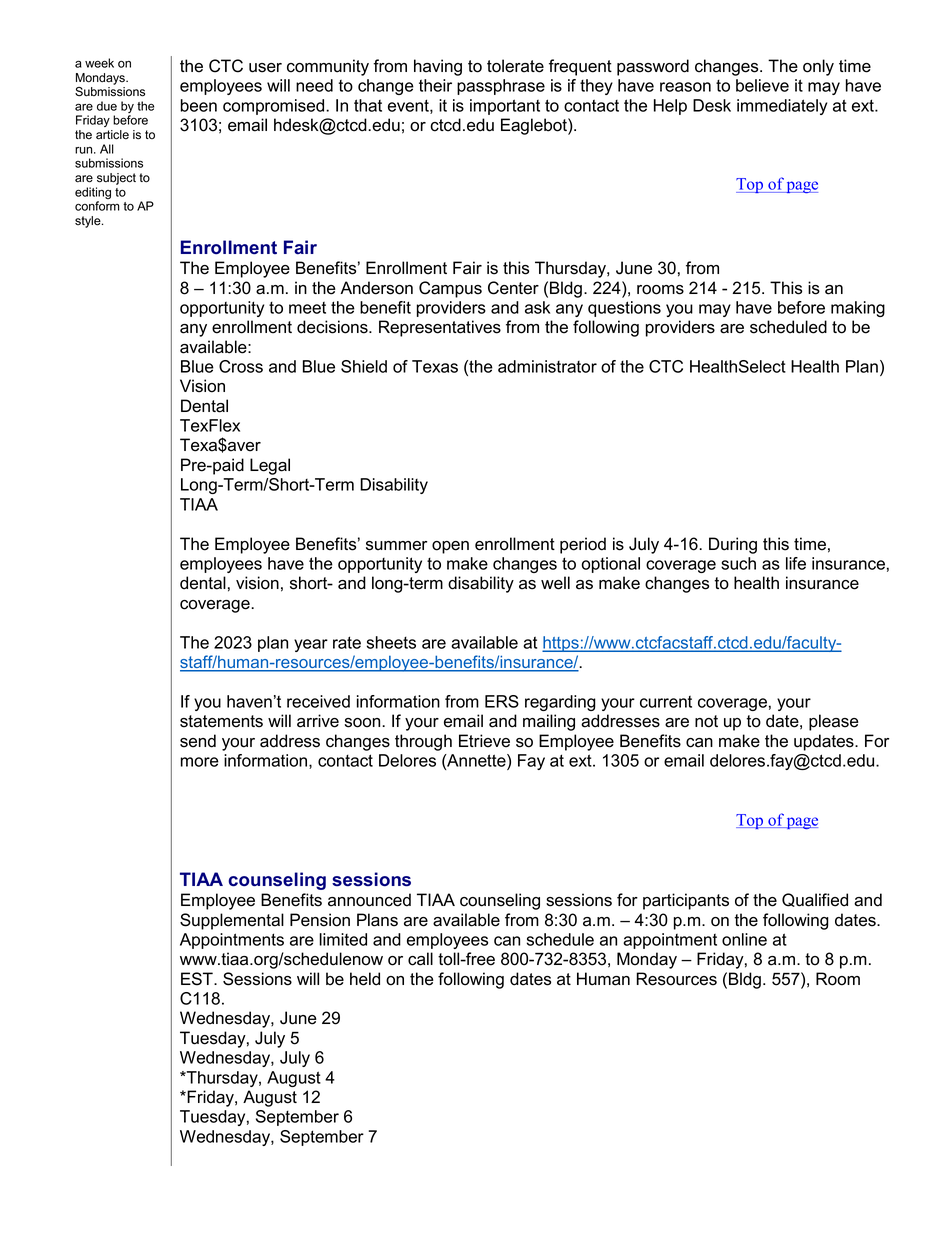 Image resolution: width=952 pixels, height=1233 pixels. Describe the element at coordinates (198, 105) in the image. I see `been` at that location.
